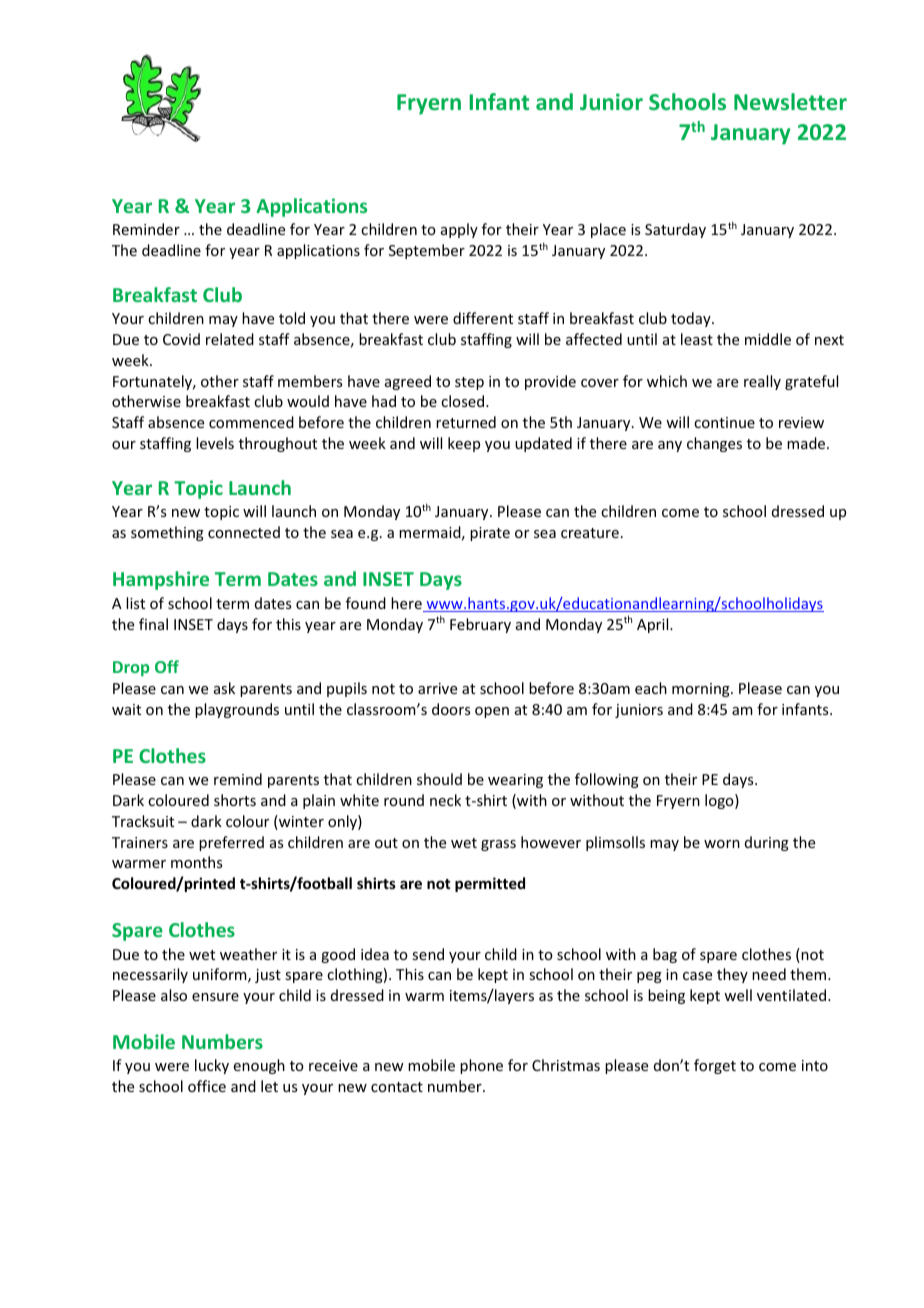 The height and width of the document is (1308, 924). I want to click on September, so click(427, 251).
